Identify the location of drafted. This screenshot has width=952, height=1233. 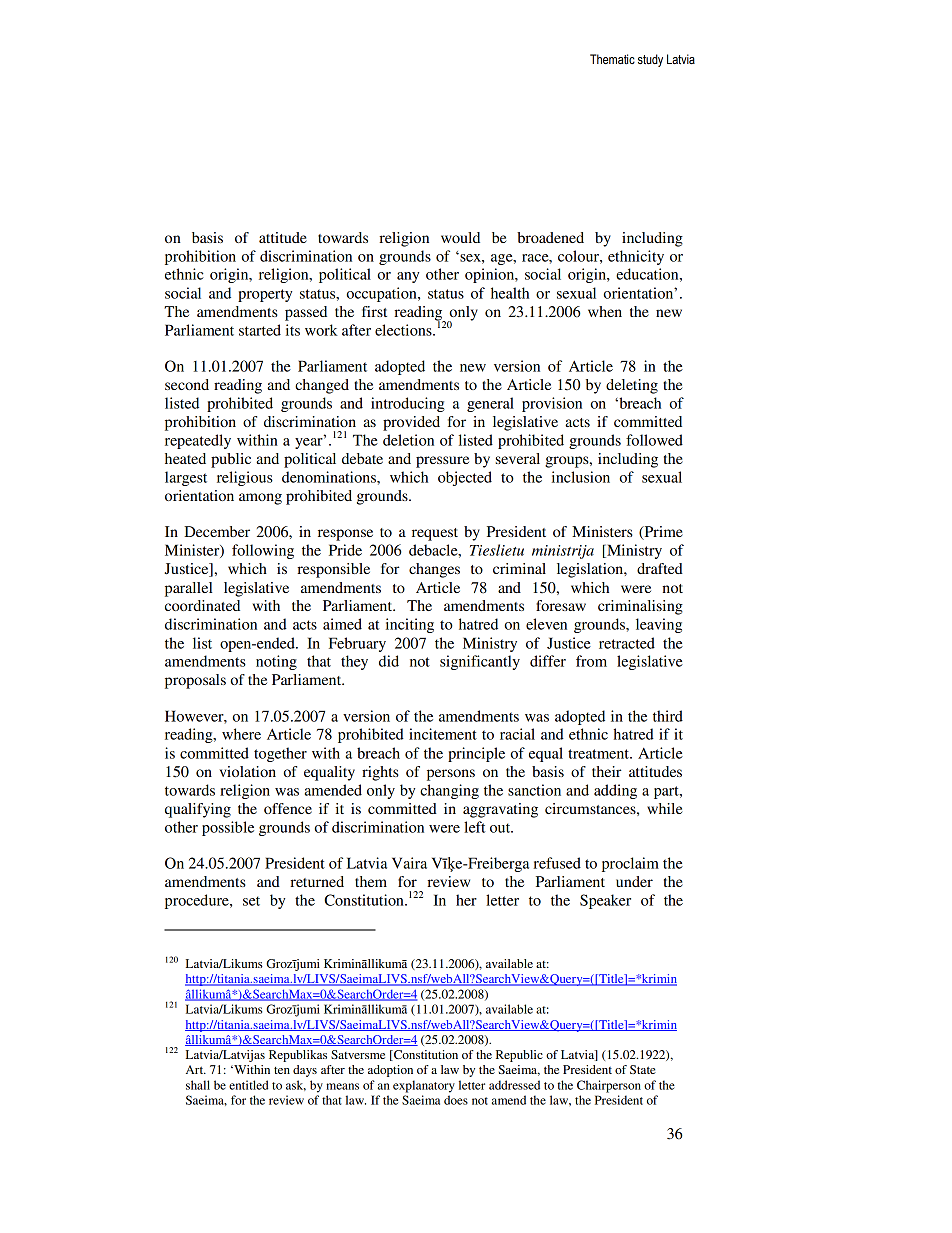
(660, 568).
